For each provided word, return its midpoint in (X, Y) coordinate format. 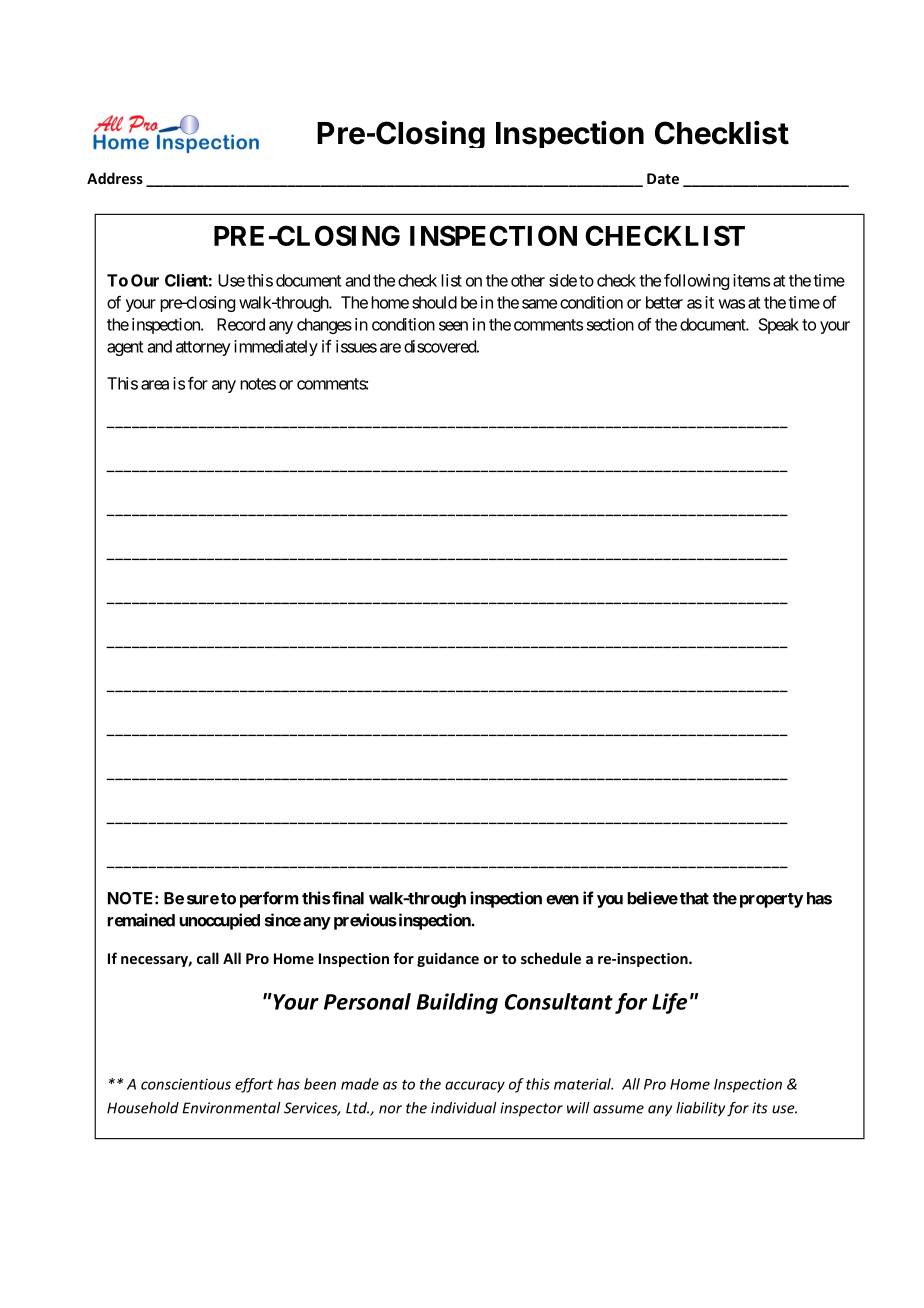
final (348, 898)
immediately (276, 348)
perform (269, 899)
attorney (203, 348)
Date (663, 178)
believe (652, 898)
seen (453, 326)
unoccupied (219, 921)
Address (115, 178)
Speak (779, 326)
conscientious (186, 1084)
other (528, 280)
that (694, 898)
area (155, 385)
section (610, 324)
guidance (448, 959)
